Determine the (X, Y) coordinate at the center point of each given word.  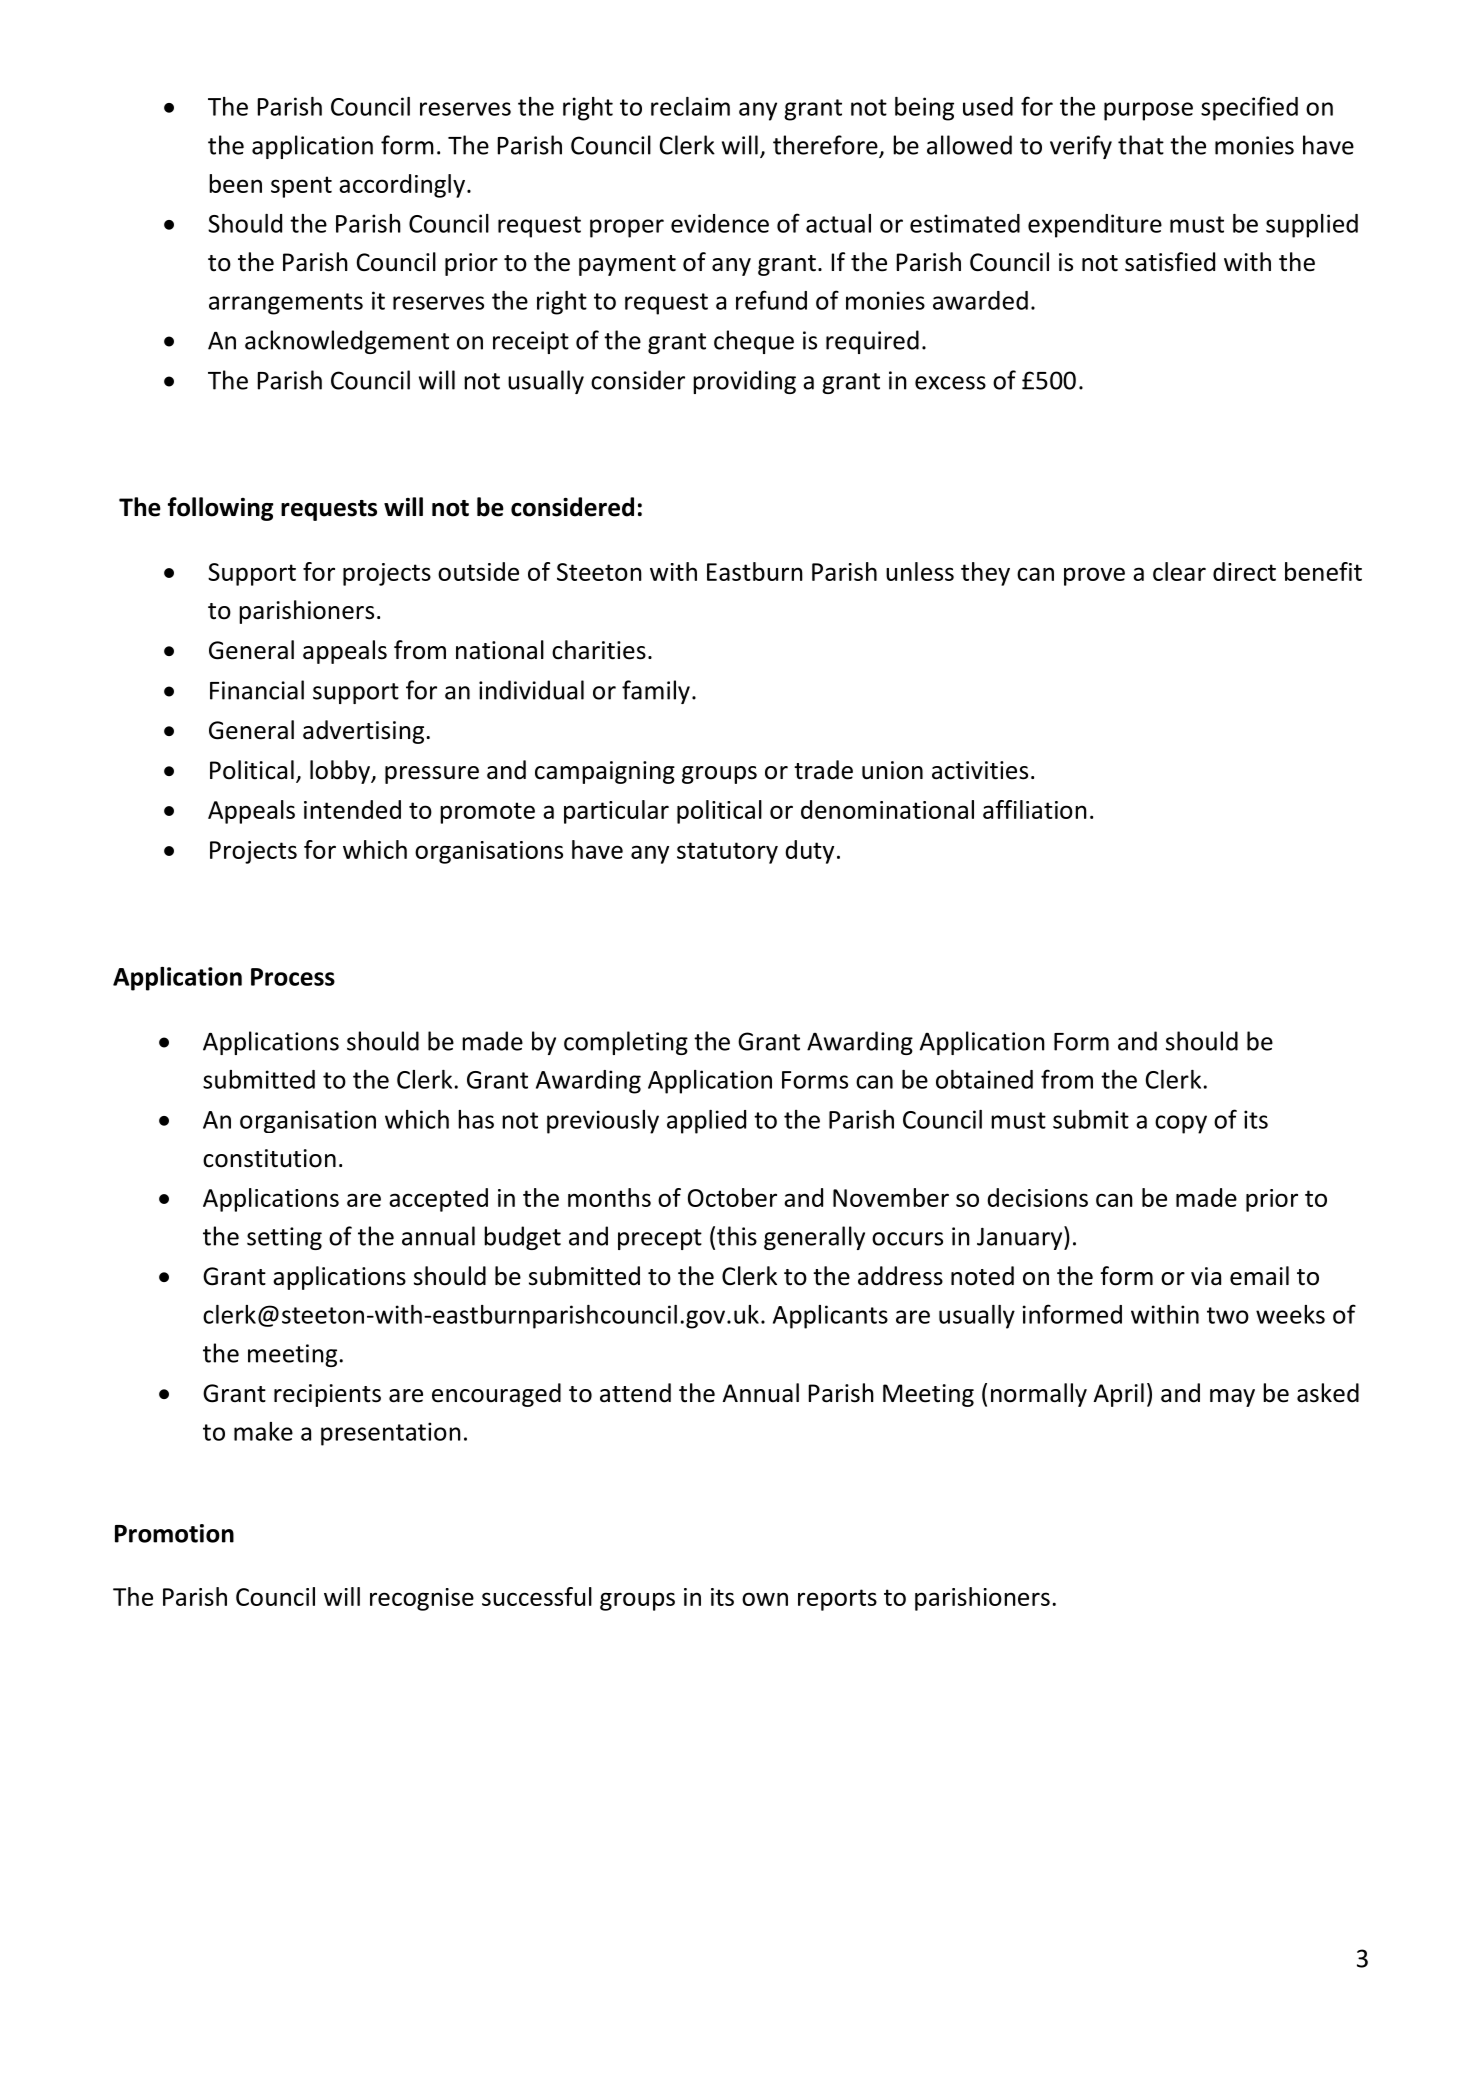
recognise (422, 1599)
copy (1181, 1124)
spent (301, 187)
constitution (269, 1158)
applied (706, 1122)
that (1141, 145)
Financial (257, 690)
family (656, 692)
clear (1179, 571)
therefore (826, 146)
